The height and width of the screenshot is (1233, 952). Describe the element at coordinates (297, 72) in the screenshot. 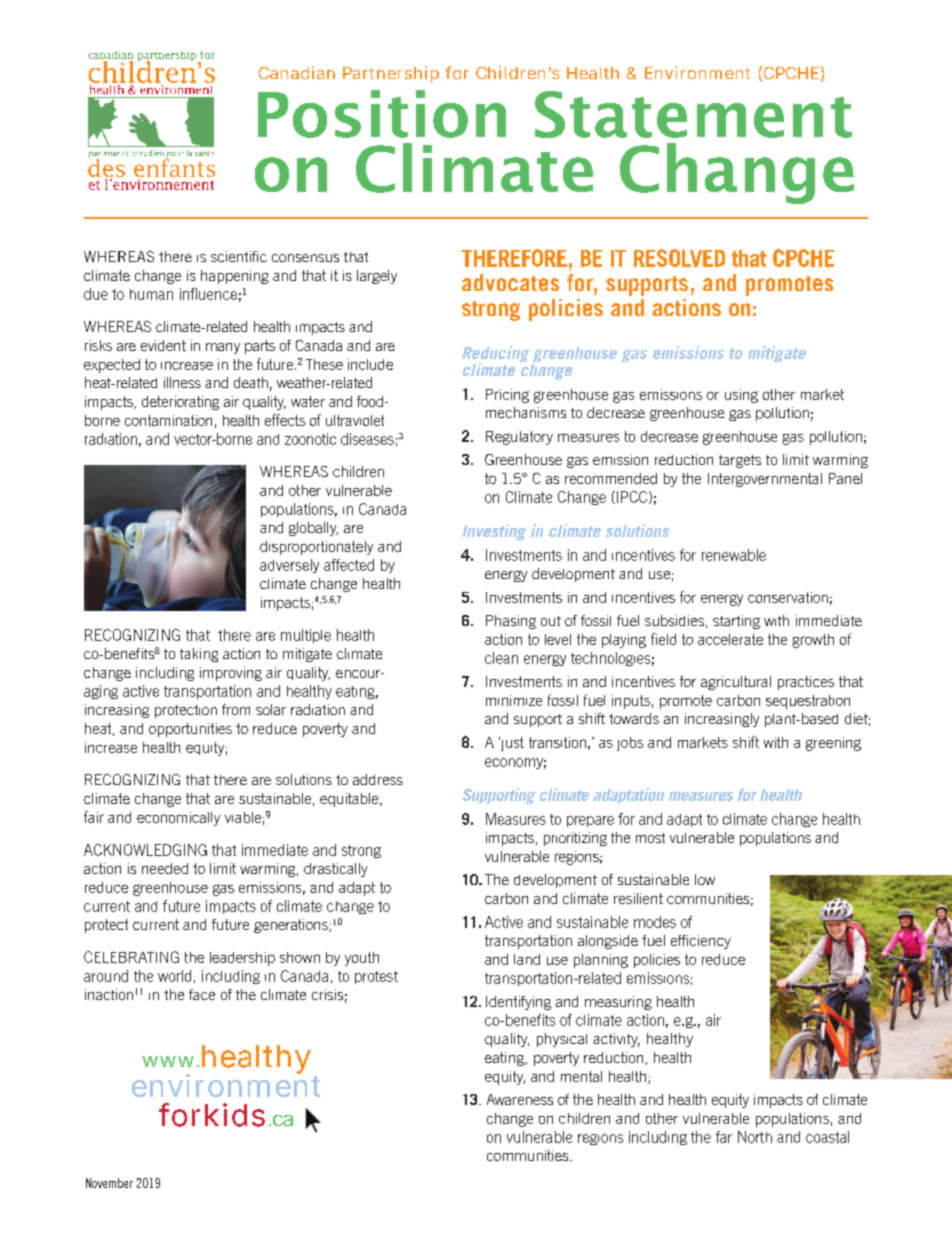

I see `Canadian` at that location.
